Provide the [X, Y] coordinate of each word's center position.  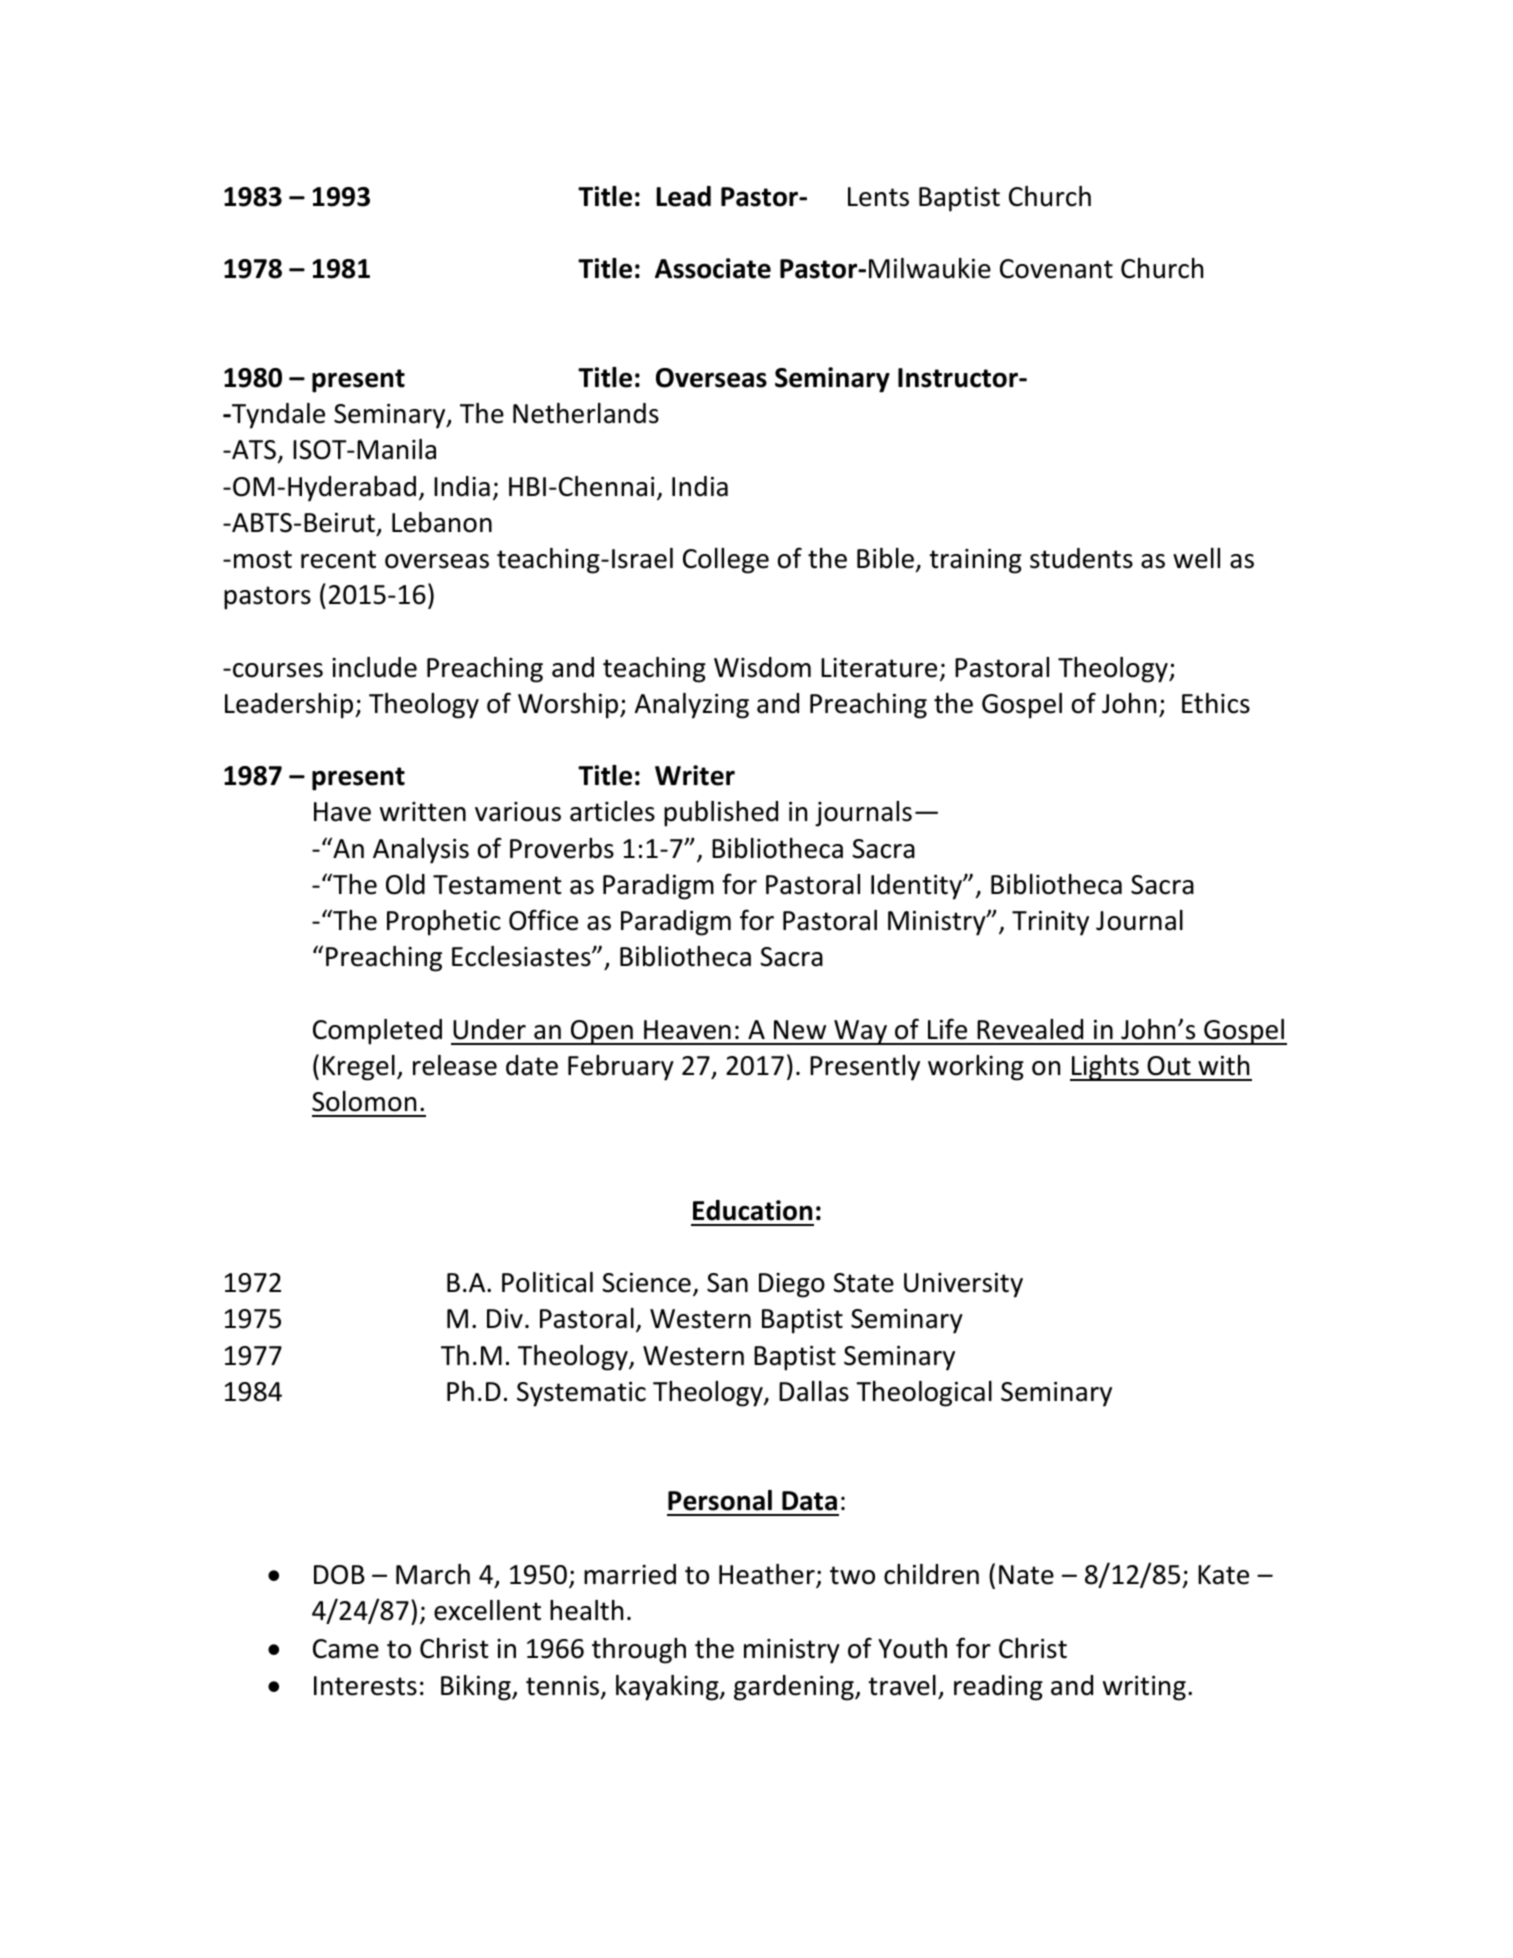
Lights [1105, 1068]
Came [346, 1649]
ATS [253, 450]
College [726, 561]
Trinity [1050, 923]
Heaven [687, 1030]
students [1081, 558]
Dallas [814, 1391]
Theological [924, 1394]
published [721, 814]
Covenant [1056, 269]
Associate [713, 268]
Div [505, 1318]
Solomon [364, 1101]
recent [338, 559]
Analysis [421, 851]
